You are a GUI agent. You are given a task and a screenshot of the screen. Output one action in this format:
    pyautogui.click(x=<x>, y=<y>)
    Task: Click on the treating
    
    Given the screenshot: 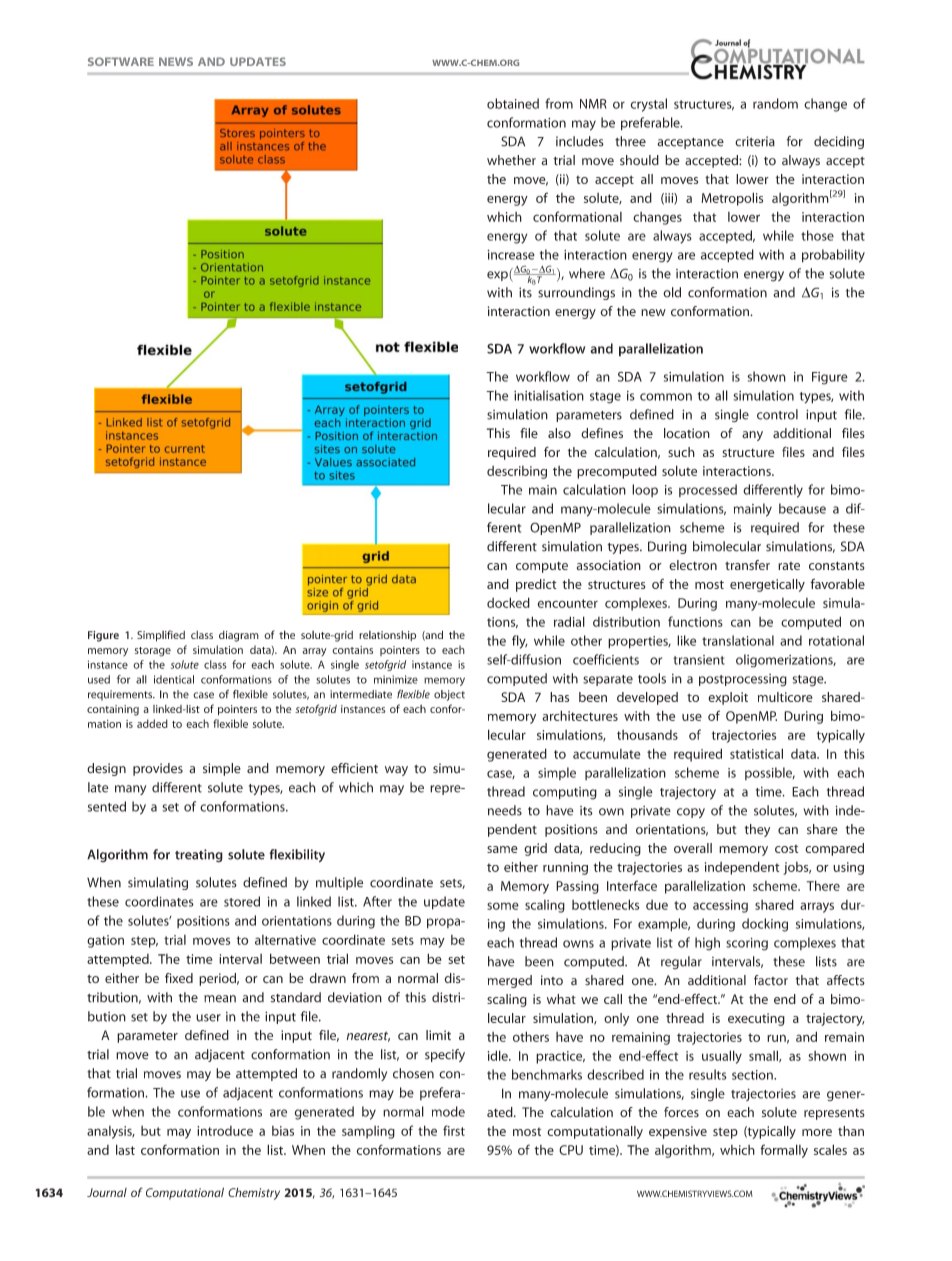 What is the action you would take?
    pyautogui.click(x=199, y=856)
